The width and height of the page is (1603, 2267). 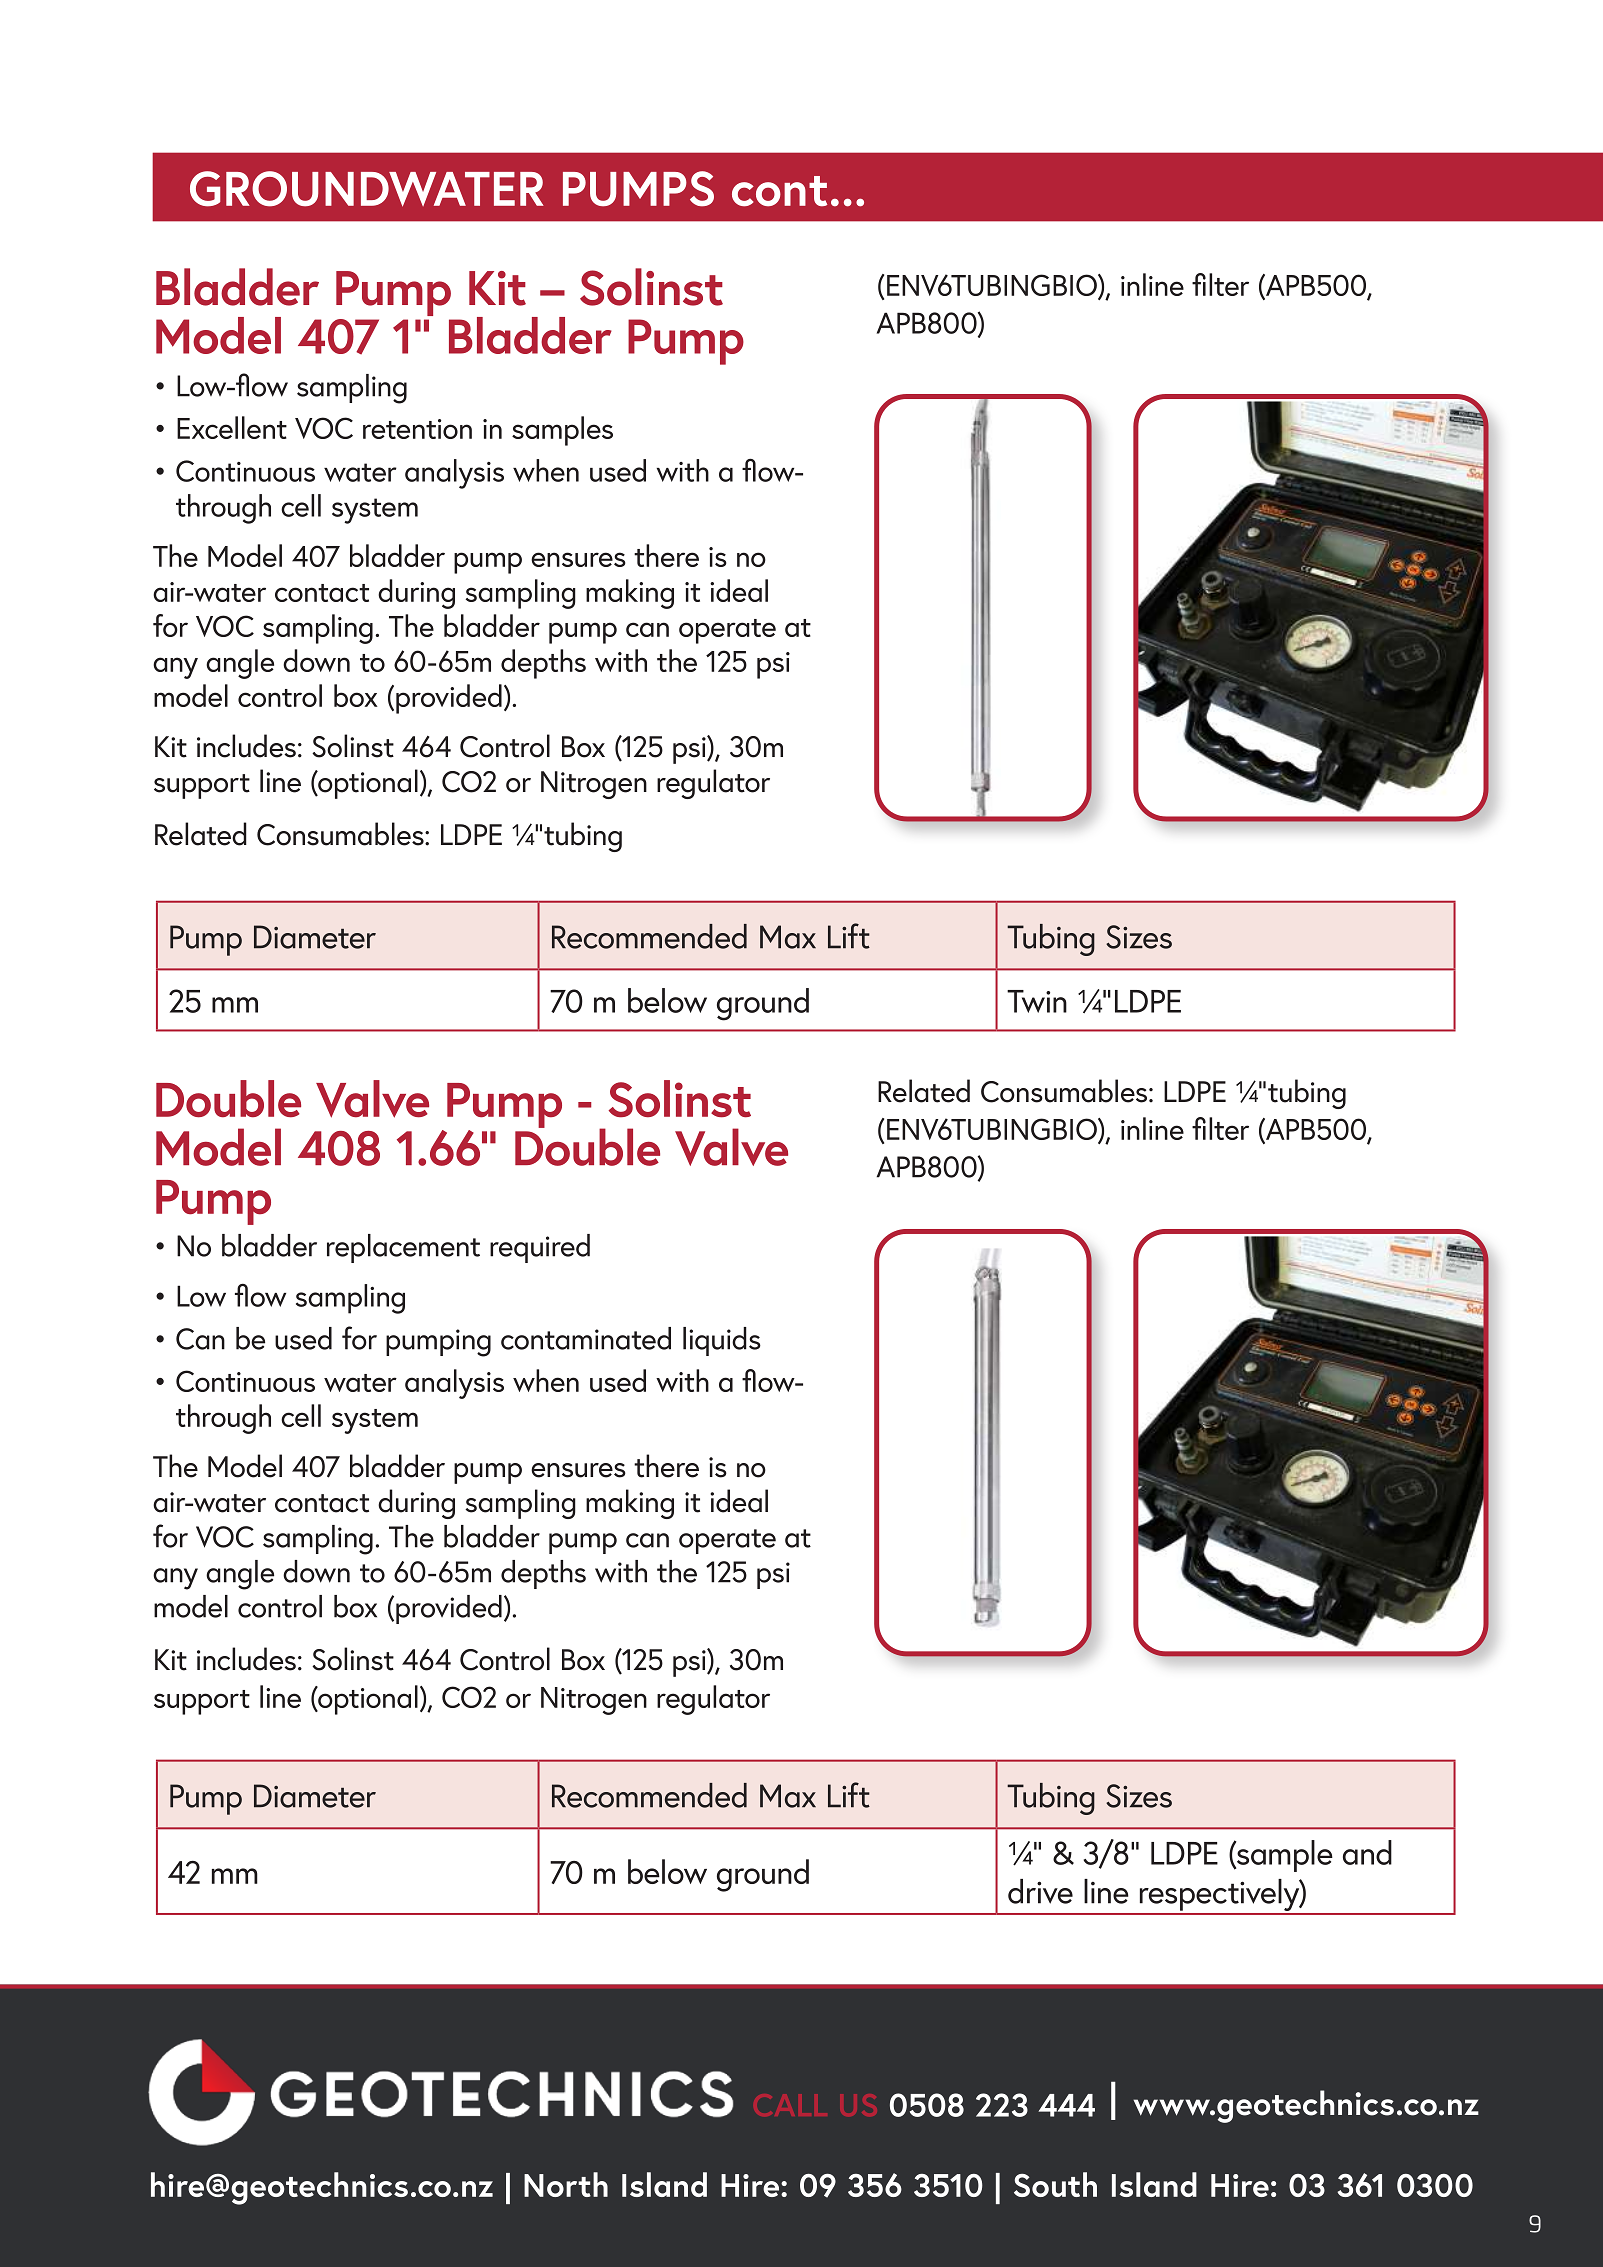 I want to click on retention, so click(x=417, y=429).
